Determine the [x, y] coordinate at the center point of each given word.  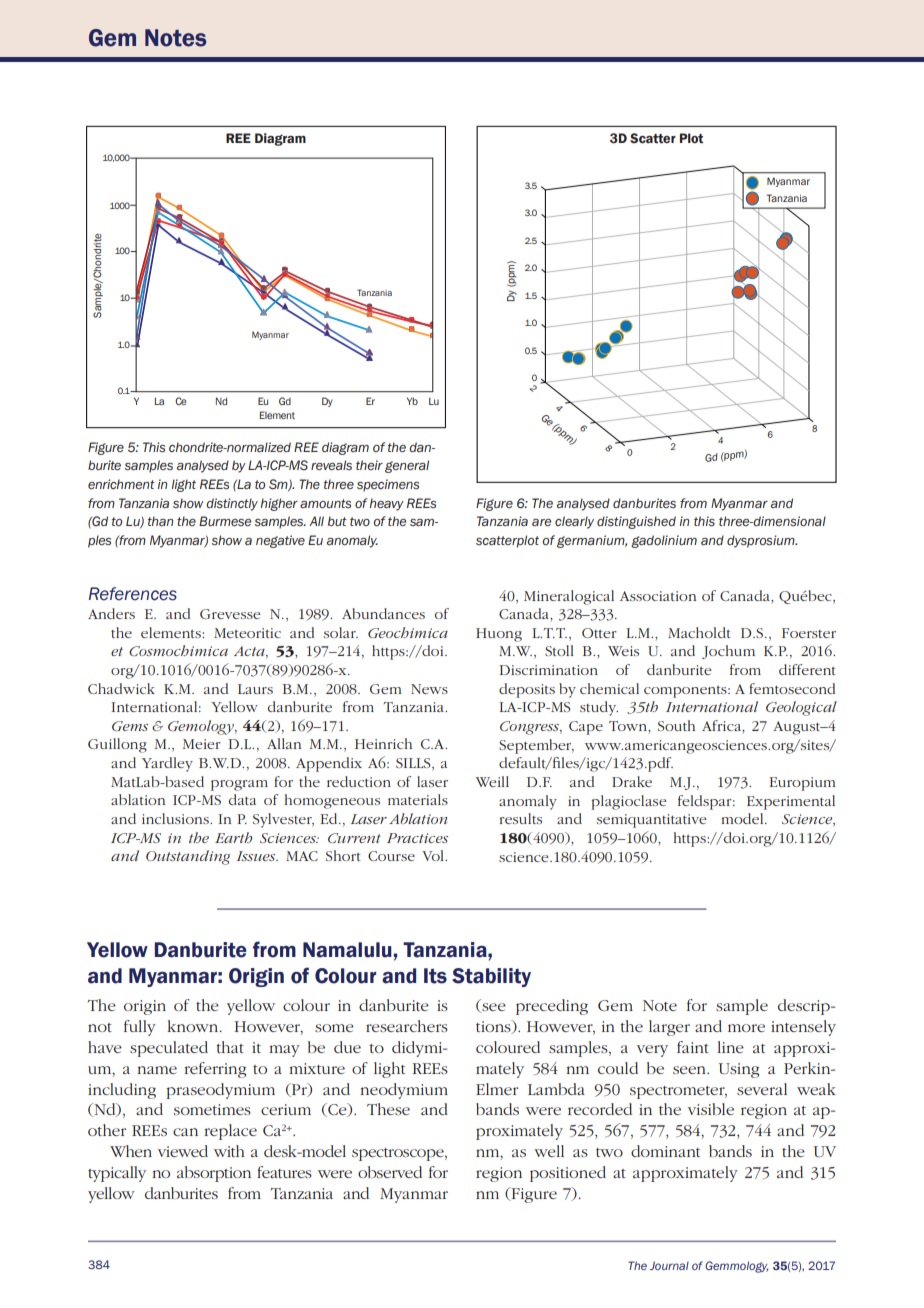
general [407, 466]
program [239, 785]
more [746, 1028]
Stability [491, 977]
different [807, 669]
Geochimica [408, 632]
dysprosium [762, 541]
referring [215, 1070]
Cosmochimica [178, 650]
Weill [492, 781]
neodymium [404, 1091]
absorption [214, 1174]
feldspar [706, 802]
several [762, 1089]
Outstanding [188, 857]
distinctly [232, 504]
